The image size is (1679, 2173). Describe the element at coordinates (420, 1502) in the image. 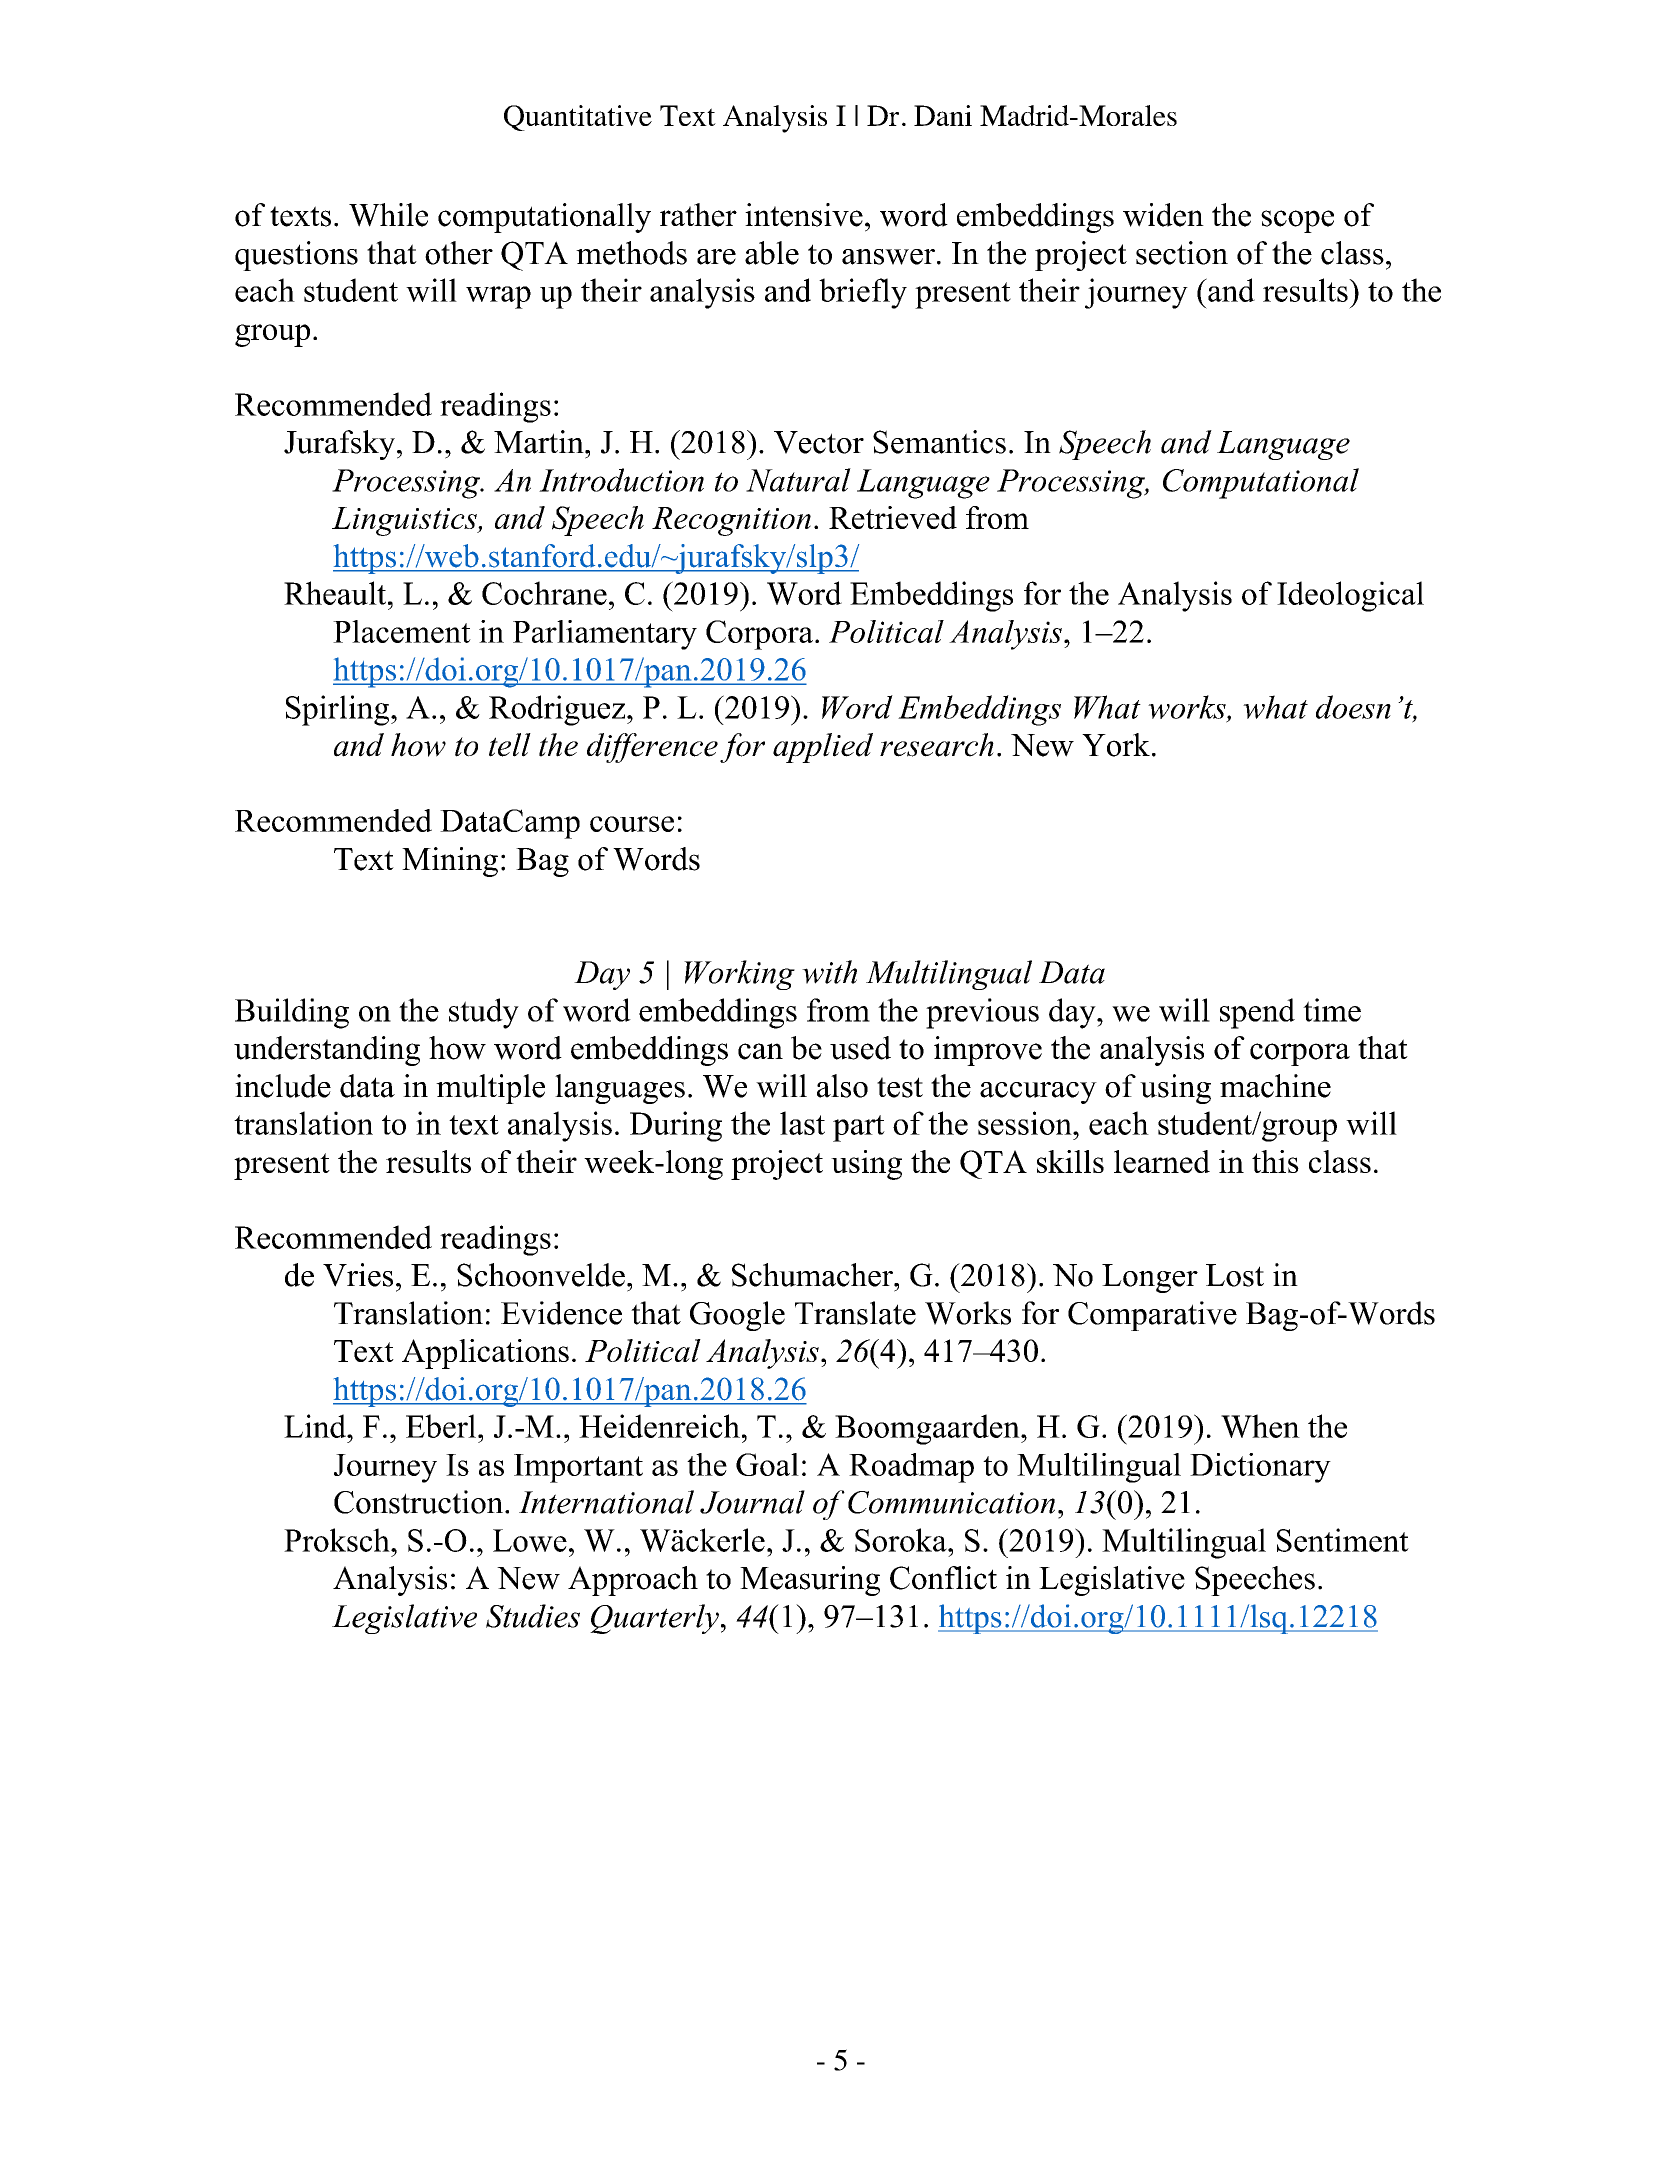

I see `Construction` at that location.
